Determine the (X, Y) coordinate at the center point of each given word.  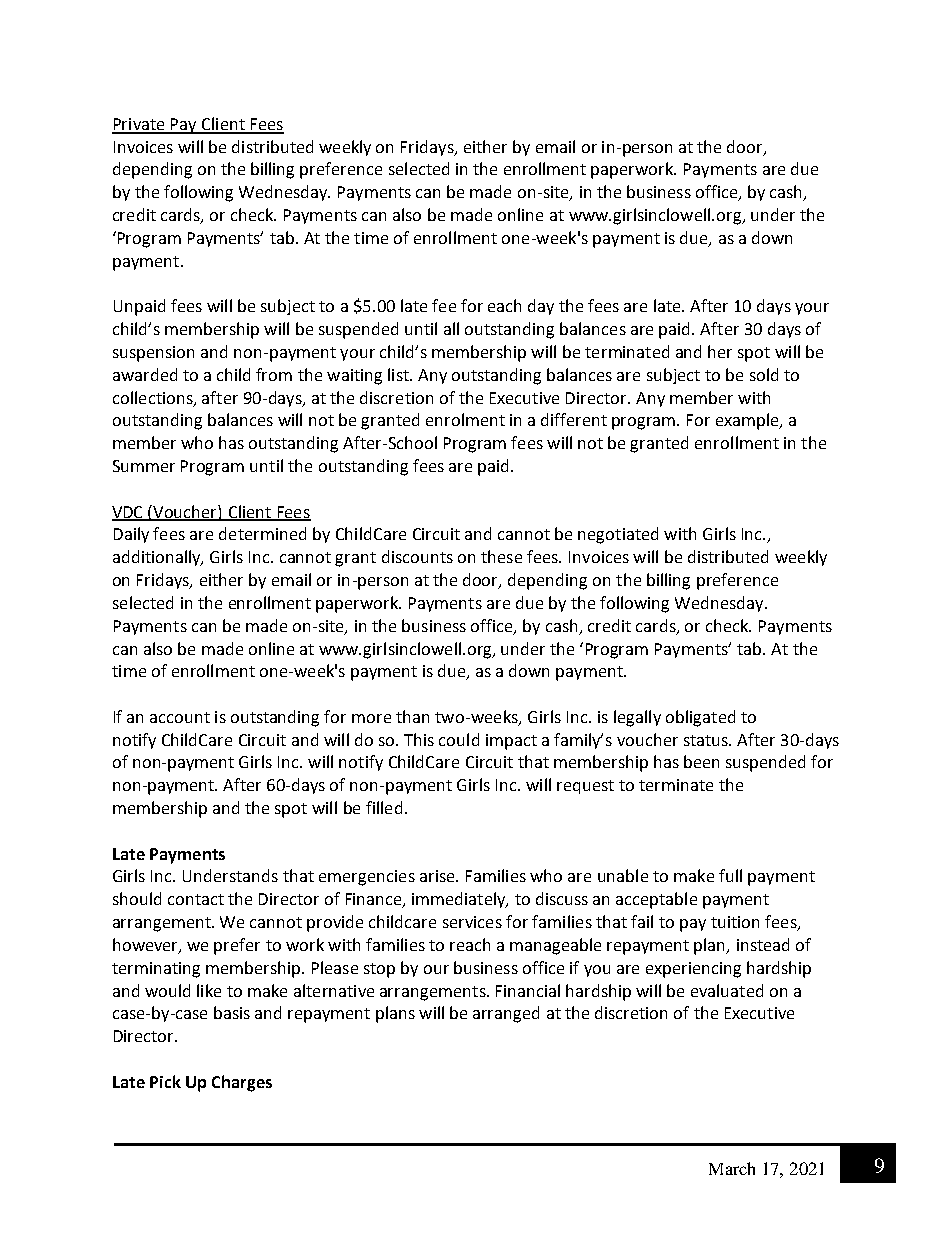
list (399, 374)
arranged (506, 1014)
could (459, 739)
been (701, 761)
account (180, 717)
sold (764, 374)
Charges (242, 1083)
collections (154, 398)
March (732, 1168)
